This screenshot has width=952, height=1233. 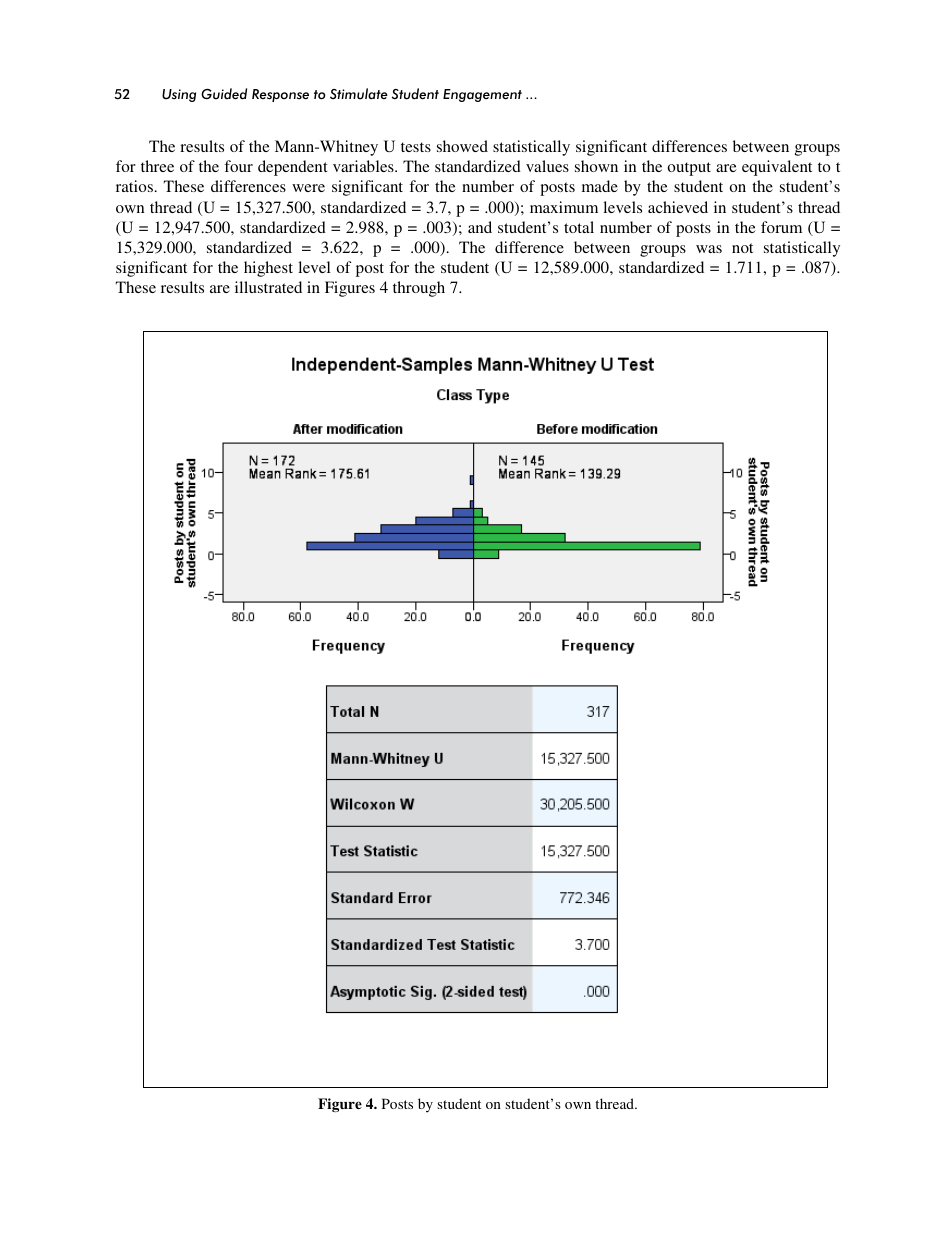 I want to click on Engagement, so click(x=482, y=95).
